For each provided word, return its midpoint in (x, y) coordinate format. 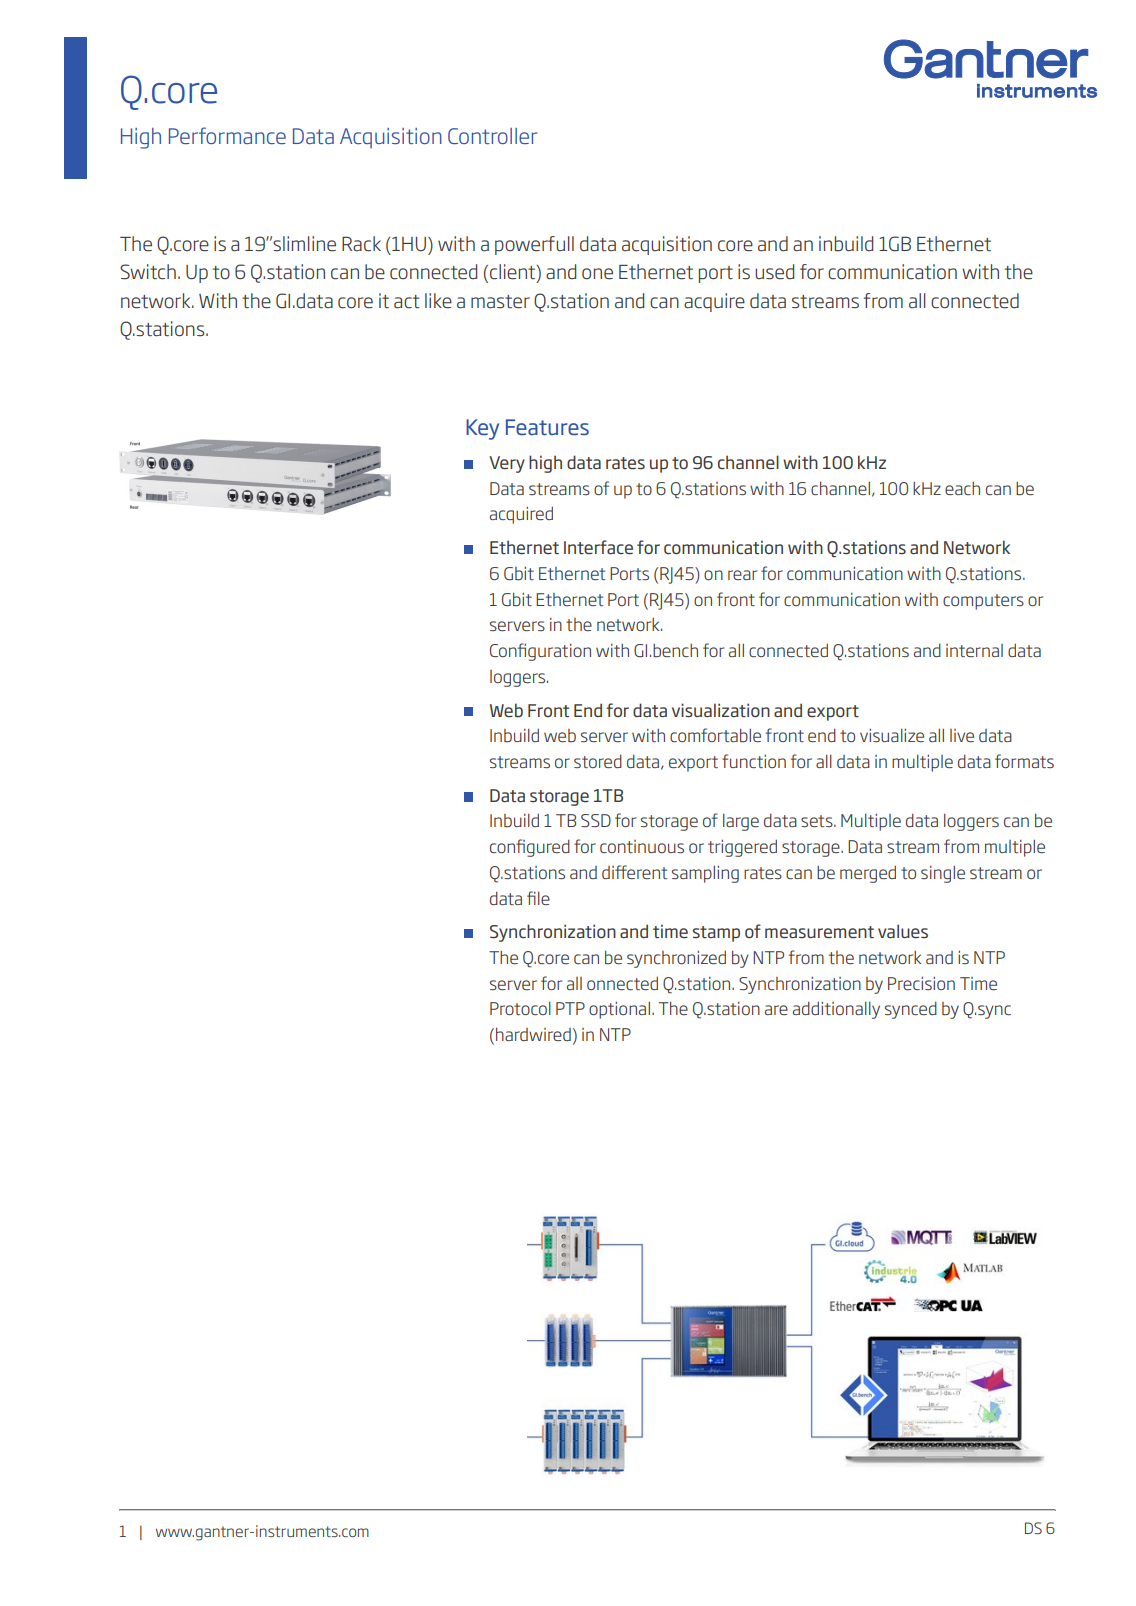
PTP (570, 1008)
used (774, 272)
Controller (492, 136)
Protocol (520, 1008)
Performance (227, 135)
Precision (921, 983)
